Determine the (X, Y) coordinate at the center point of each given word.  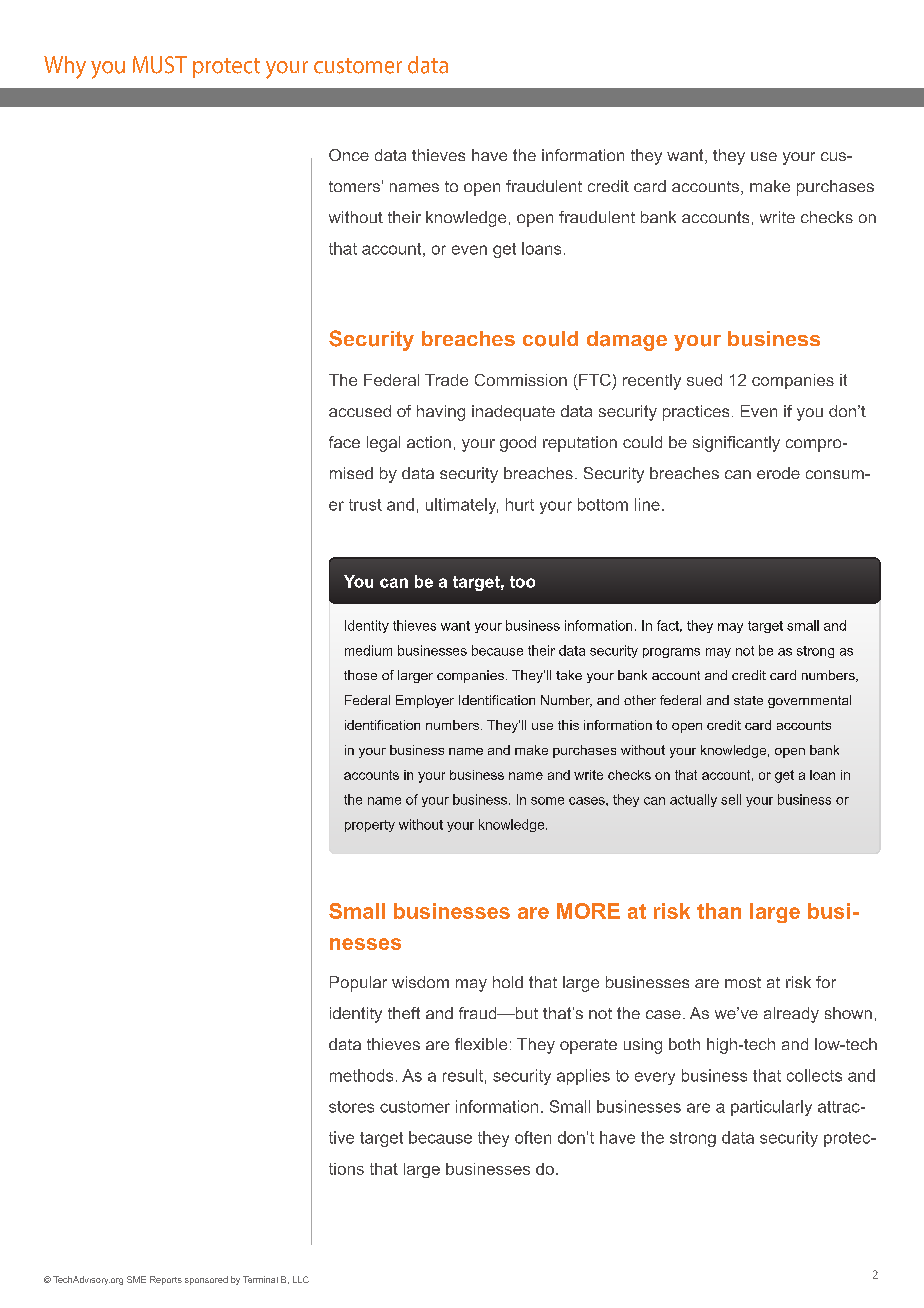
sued (704, 380)
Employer (425, 701)
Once (349, 155)
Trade (446, 380)
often (533, 1137)
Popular (358, 984)
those (360, 675)
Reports (166, 1280)
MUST (160, 65)
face (344, 442)
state (748, 700)
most (743, 982)
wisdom (420, 982)
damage (627, 341)
